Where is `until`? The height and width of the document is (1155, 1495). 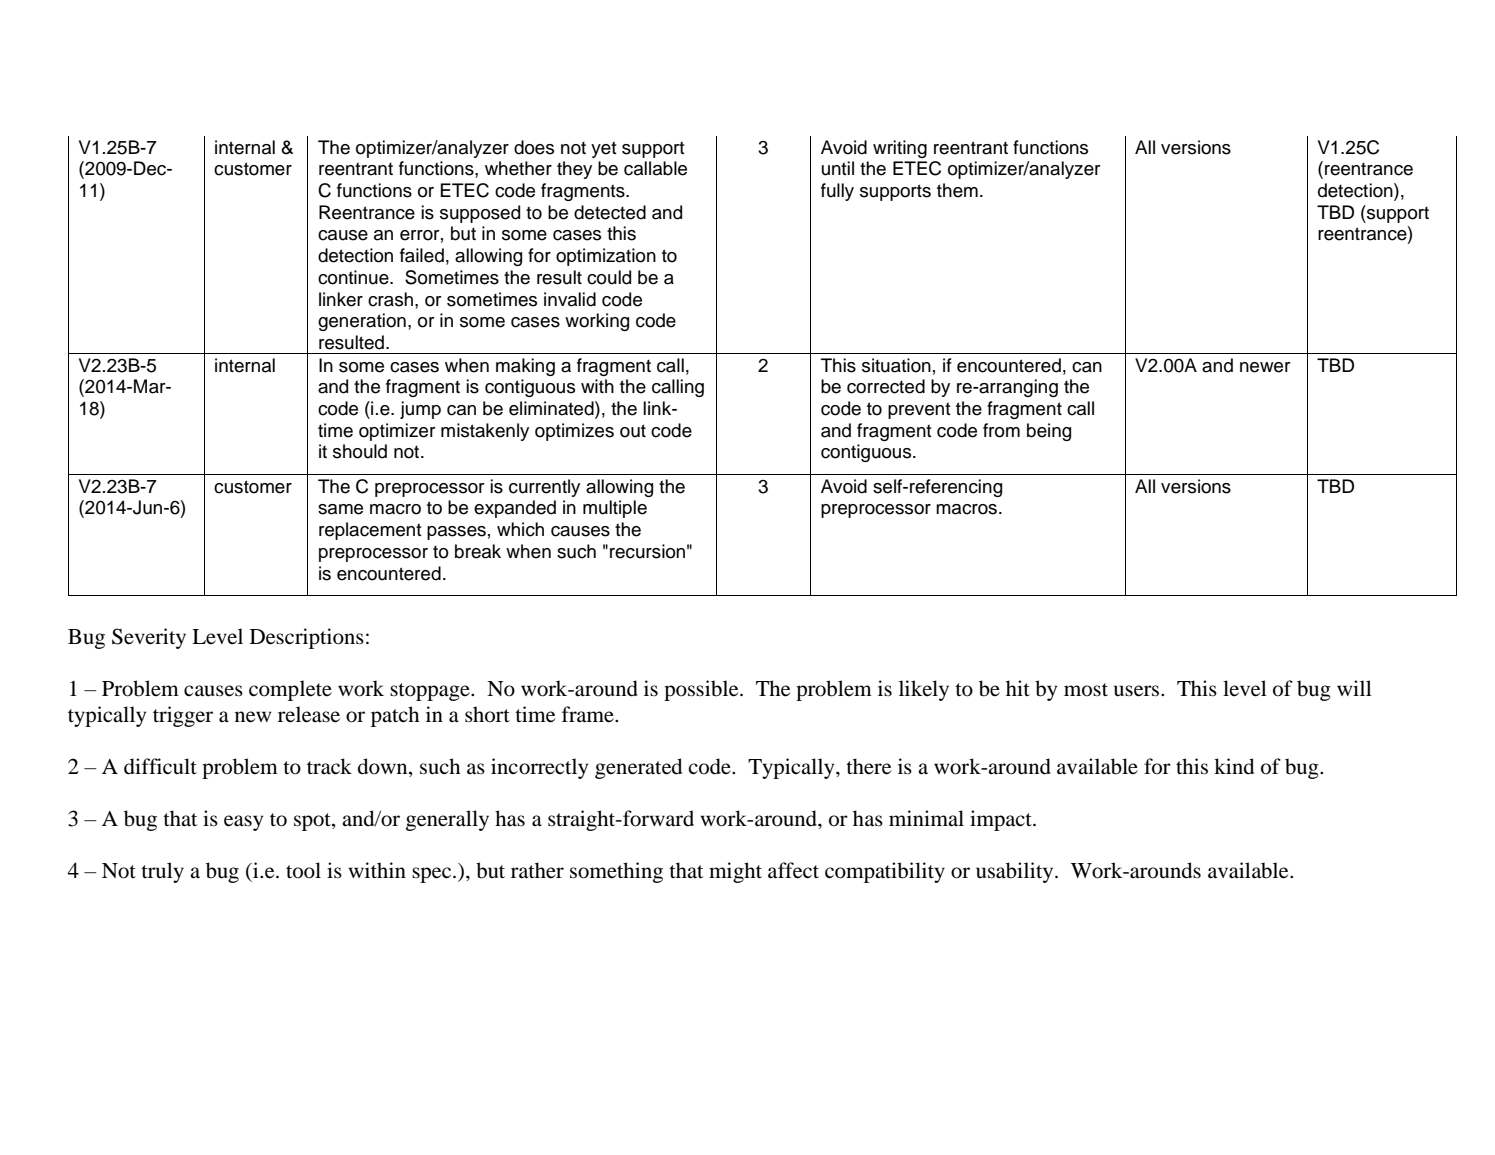
until is located at coordinates (838, 168).
